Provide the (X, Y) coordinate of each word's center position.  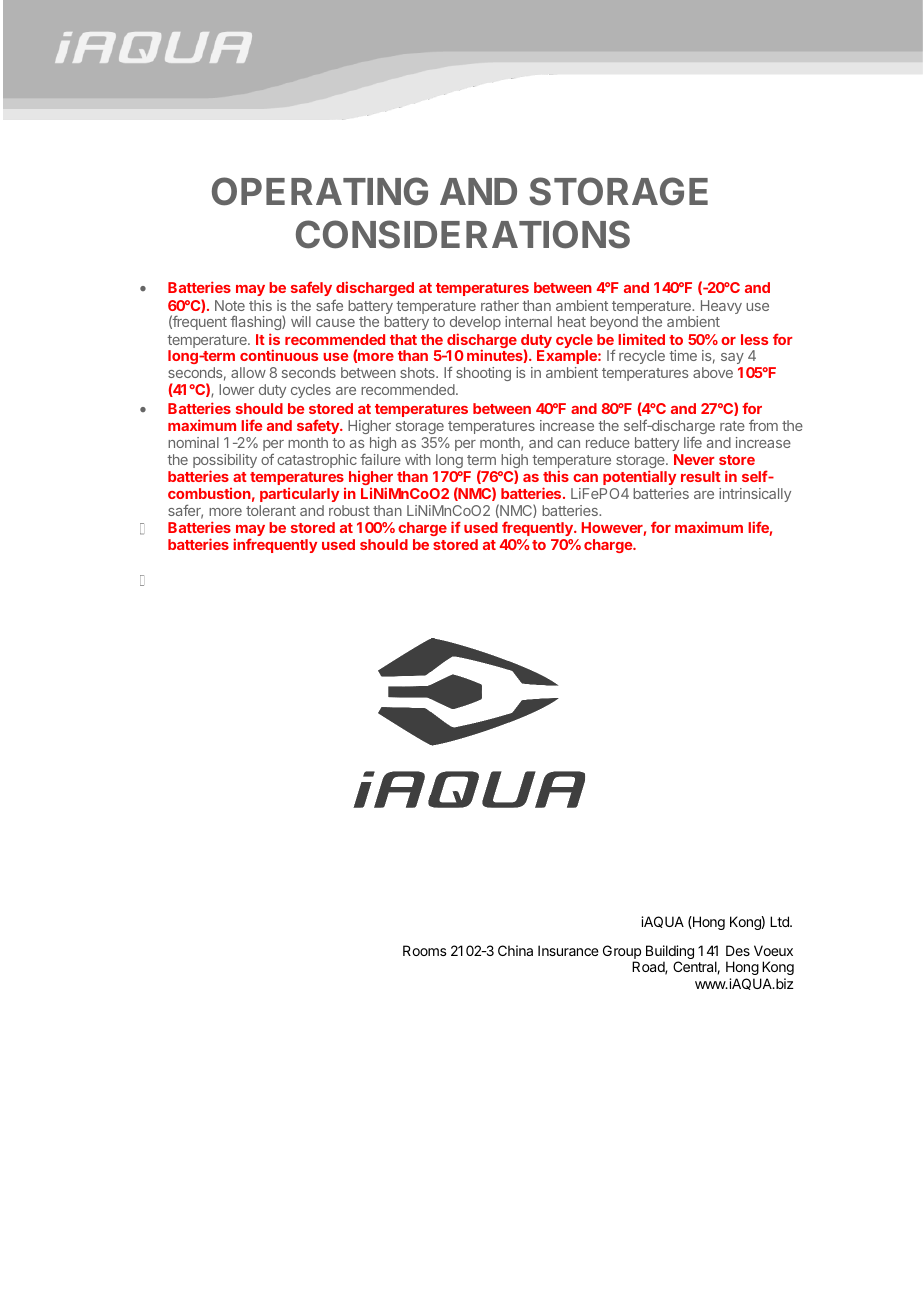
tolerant (271, 510)
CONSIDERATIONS (463, 234)
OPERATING (320, 191)
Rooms (425, 950)
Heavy (721, 307)
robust (349, 510)
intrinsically (755, 495)
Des (738, 950)
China (515, 950)
